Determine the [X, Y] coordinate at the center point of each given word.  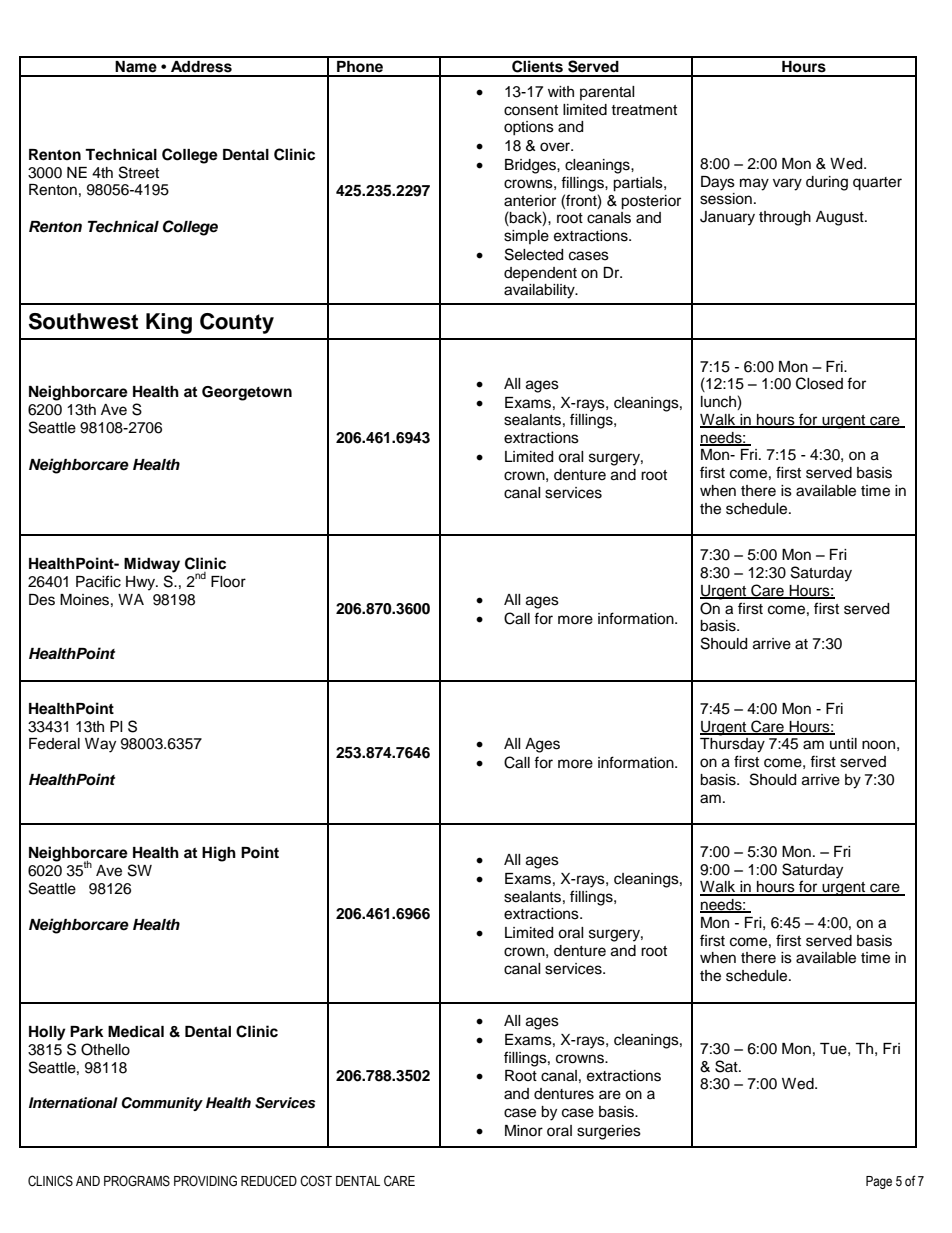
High [219, 854]
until [843, 743]
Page [879, 1182]
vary [787, 184]
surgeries [609, 1132]
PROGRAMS [137, 1181]
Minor [524, 1130]
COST [316, 1181]
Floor [228, 582]
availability [540, 291]
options [529, 128]
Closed [819, 383]
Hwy [141, 583]
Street [139, 172]
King [169, 323]
